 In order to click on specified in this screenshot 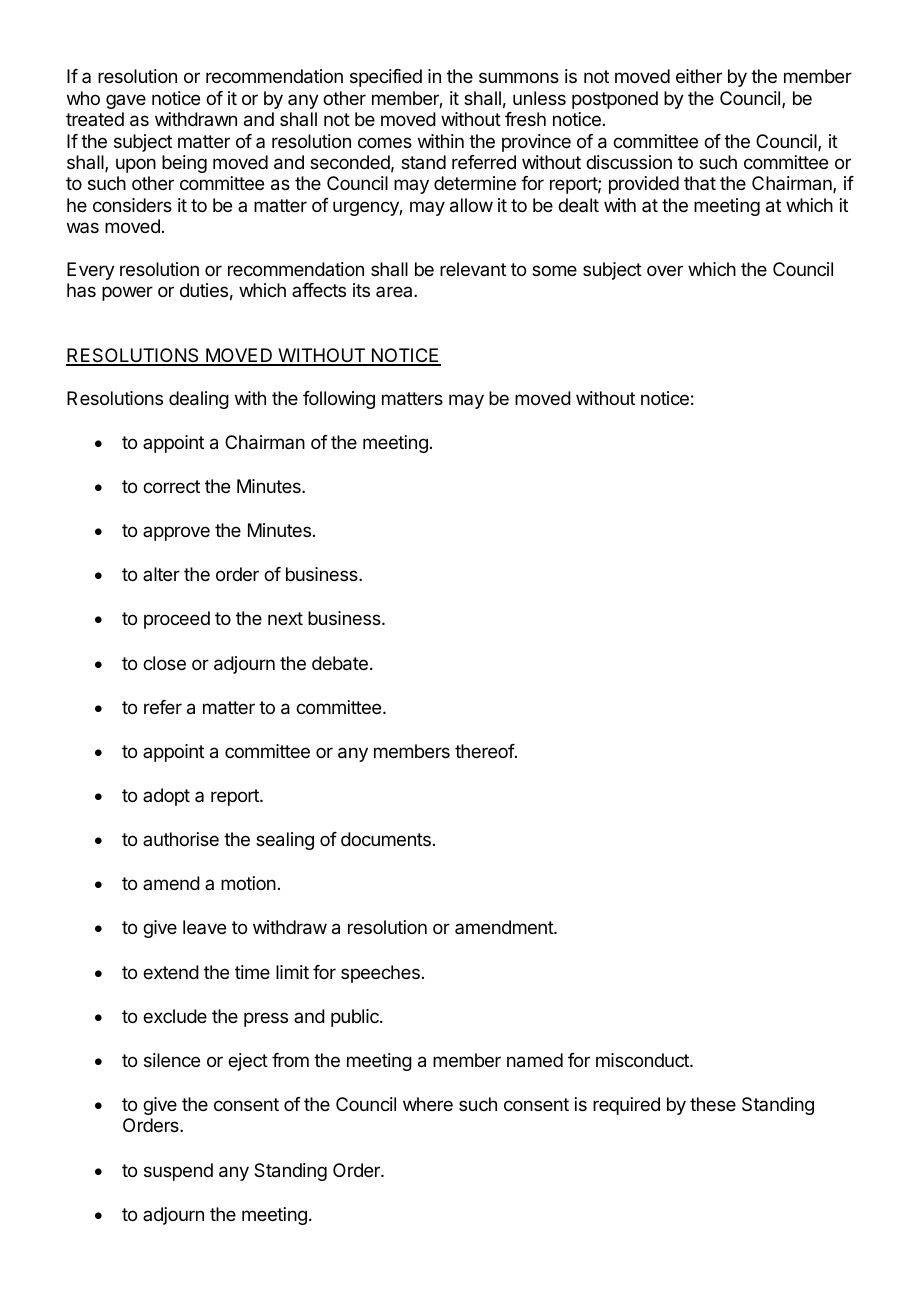, I will do `click(386, 78)`.
